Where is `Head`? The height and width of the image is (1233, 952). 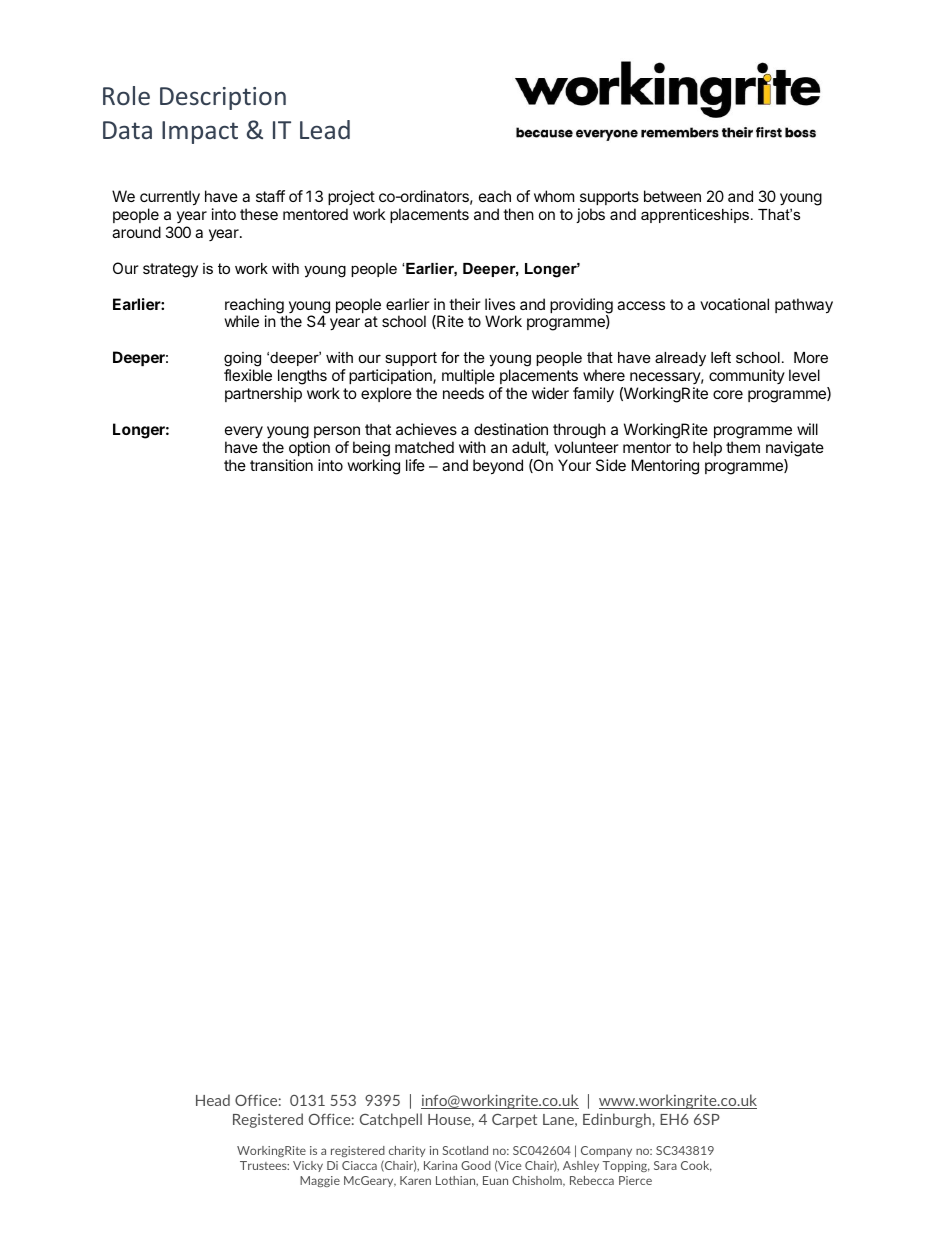
Head is located at coordinates (213, 1100).
